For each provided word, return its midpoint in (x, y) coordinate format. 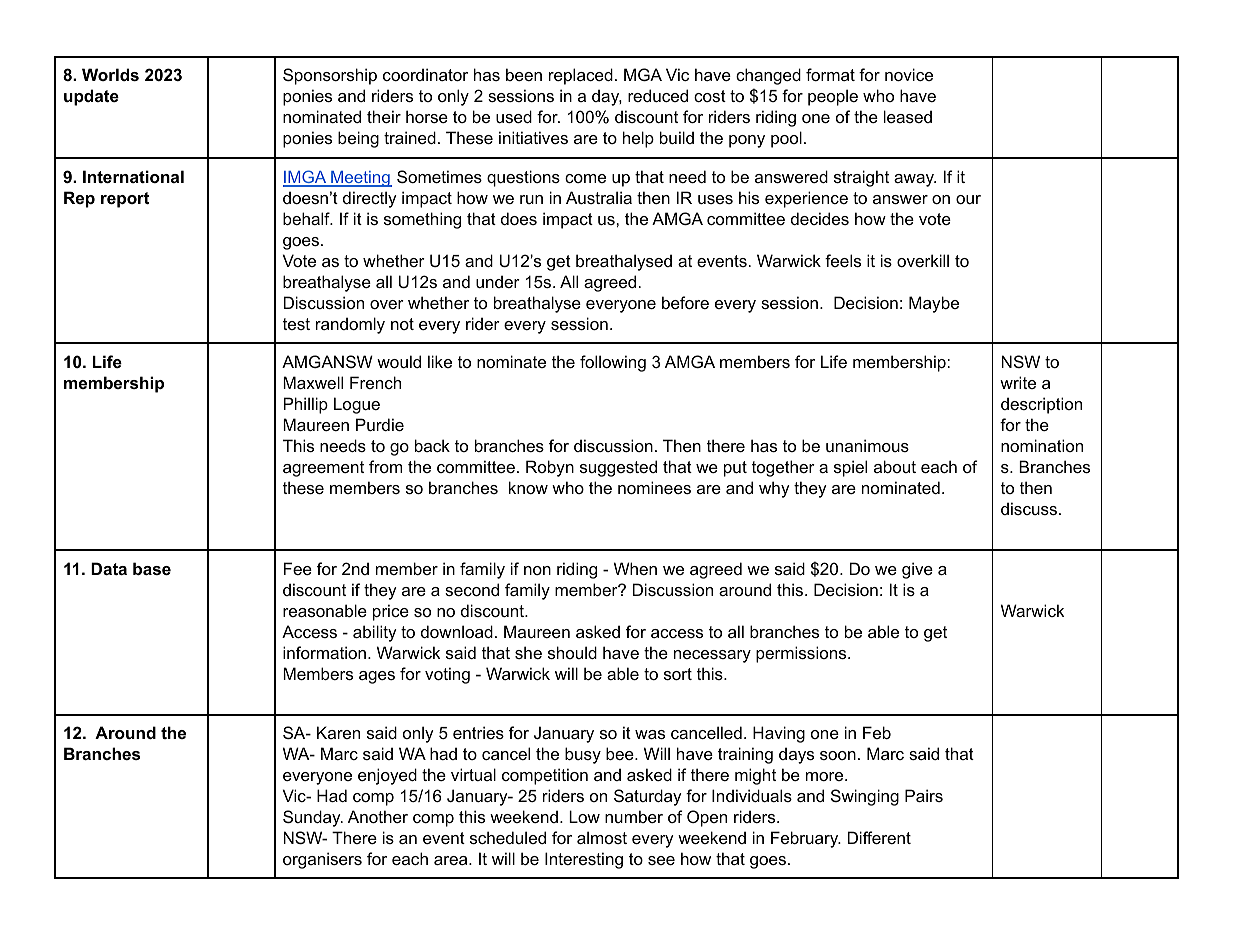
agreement (323, 469)
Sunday (313, 818)
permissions (802, 654)
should (572, 652)
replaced (581, 76)
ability (375, 633)
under (498, 281)
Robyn (550, 468)
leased (908, 116)
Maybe (934, 304)
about (895, 466)
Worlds (110, 74)
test (296, 324)
